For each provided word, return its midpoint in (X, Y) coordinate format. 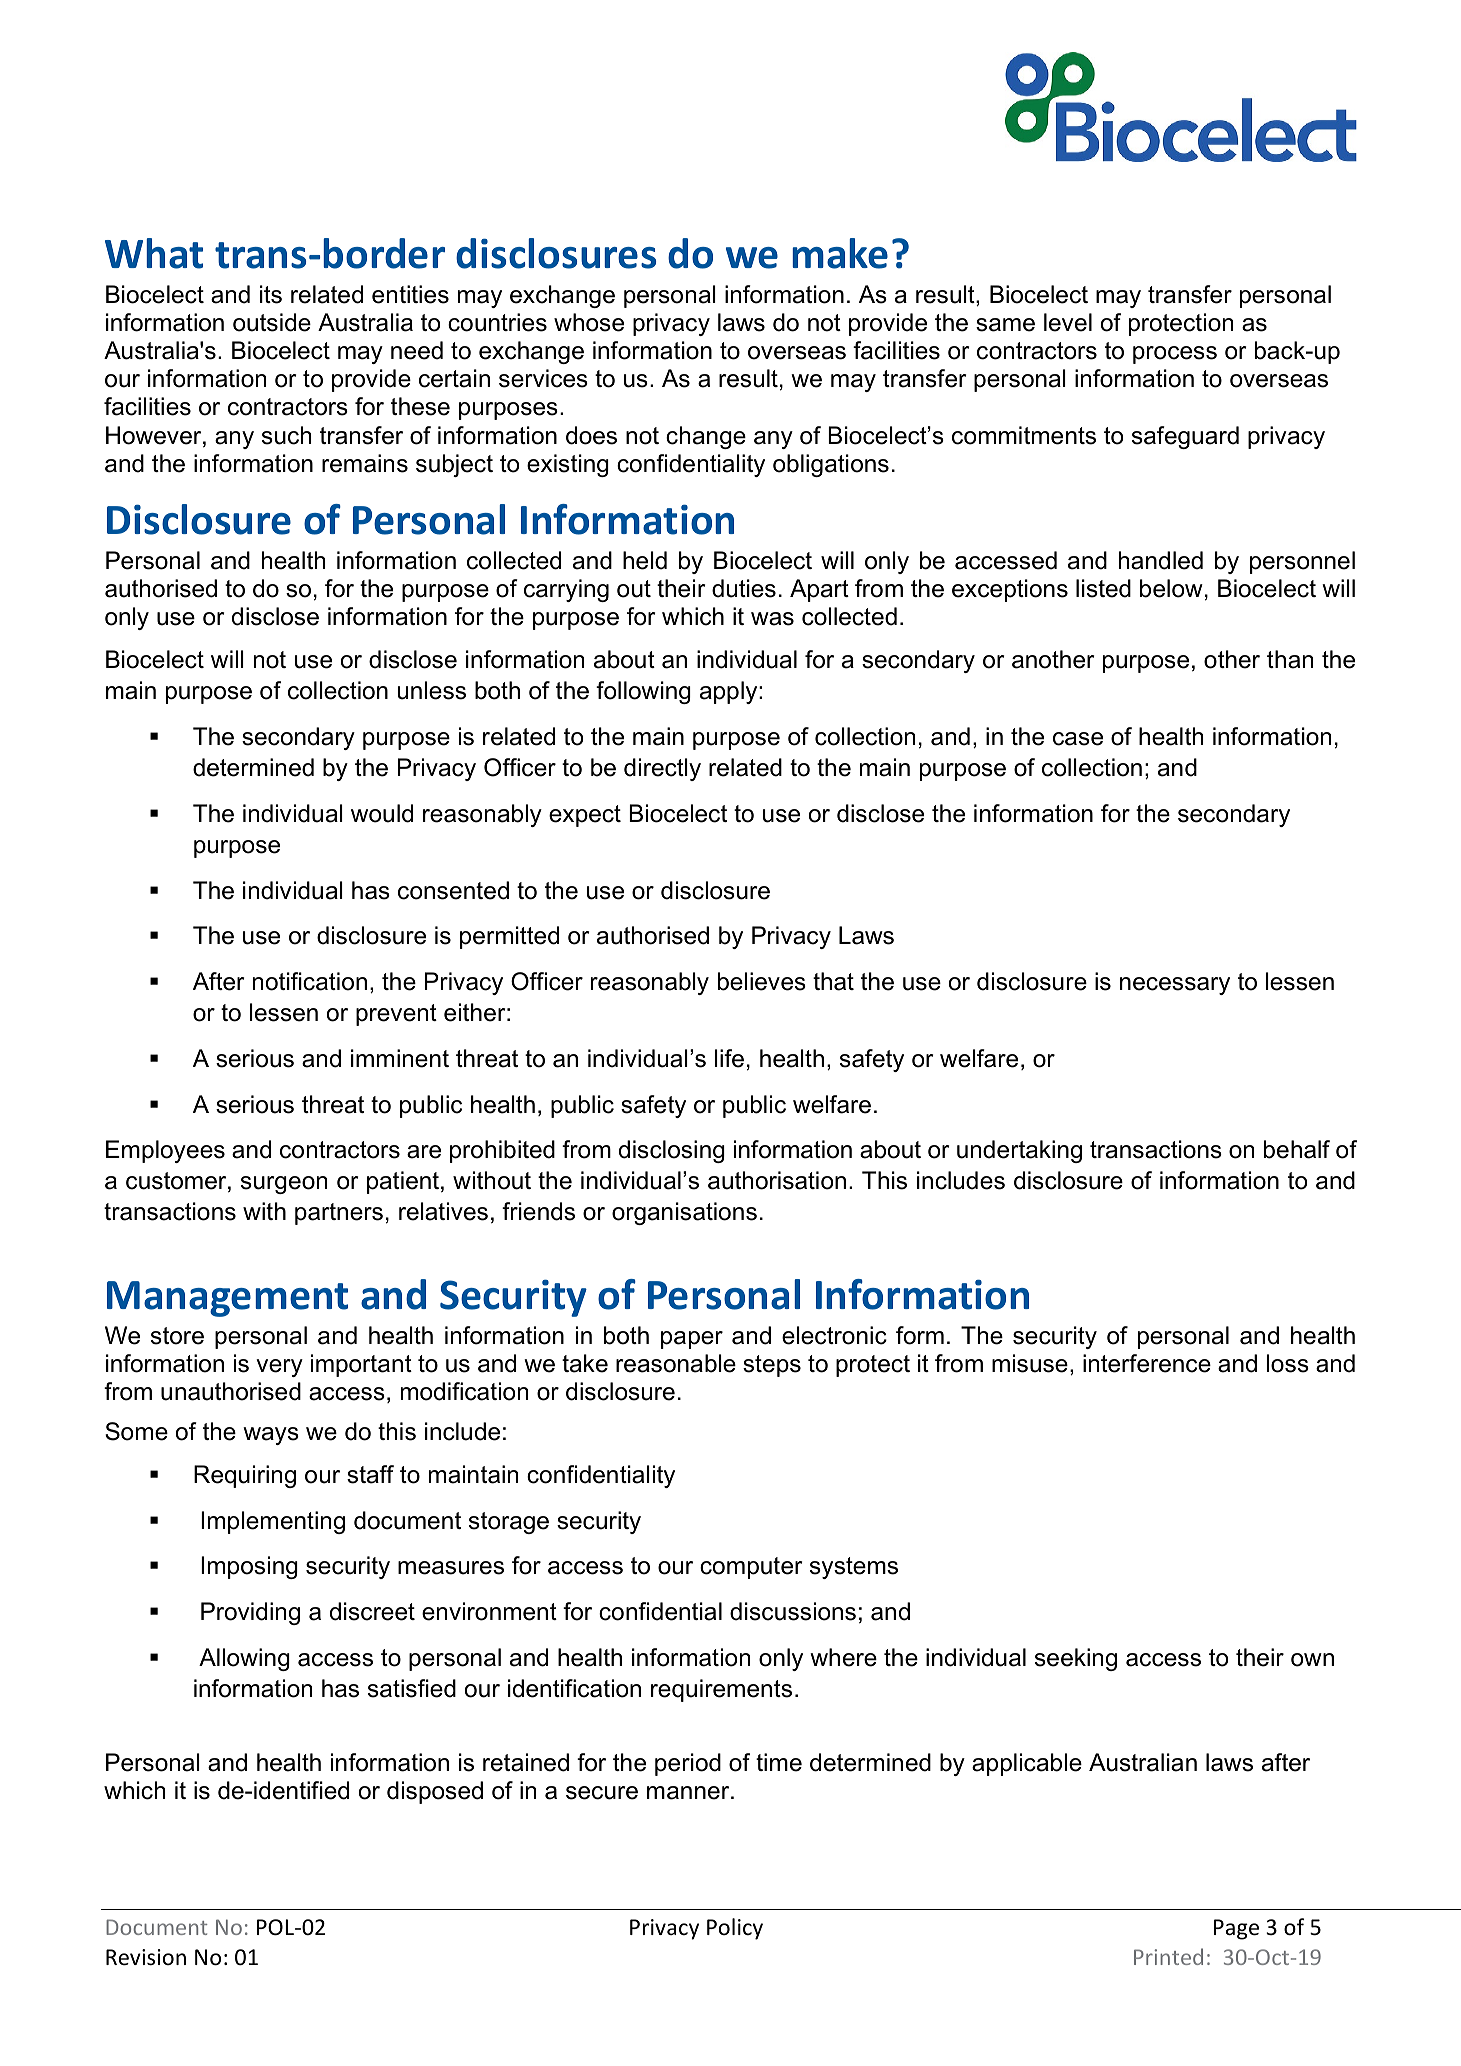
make (840, 253)
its (271, 294)
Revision (146, 1957)
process (1175, 355)
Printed (1168, 1956)
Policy (735, 1929)
